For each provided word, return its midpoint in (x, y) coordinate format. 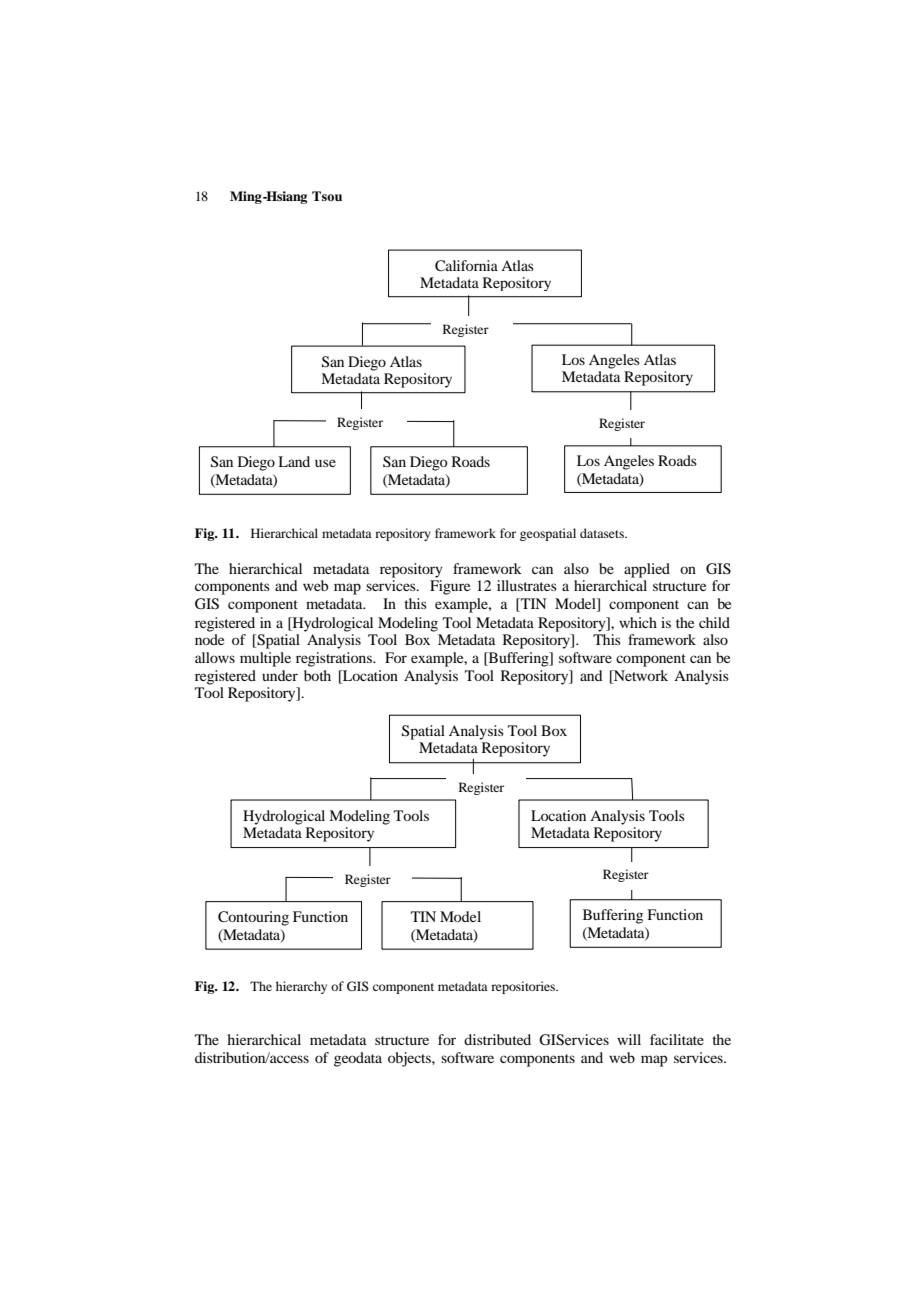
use (325, 463)
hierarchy (301, 987)
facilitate (677, 1039)
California (466, 265)
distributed (497, 1039)
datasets (603, 533)
